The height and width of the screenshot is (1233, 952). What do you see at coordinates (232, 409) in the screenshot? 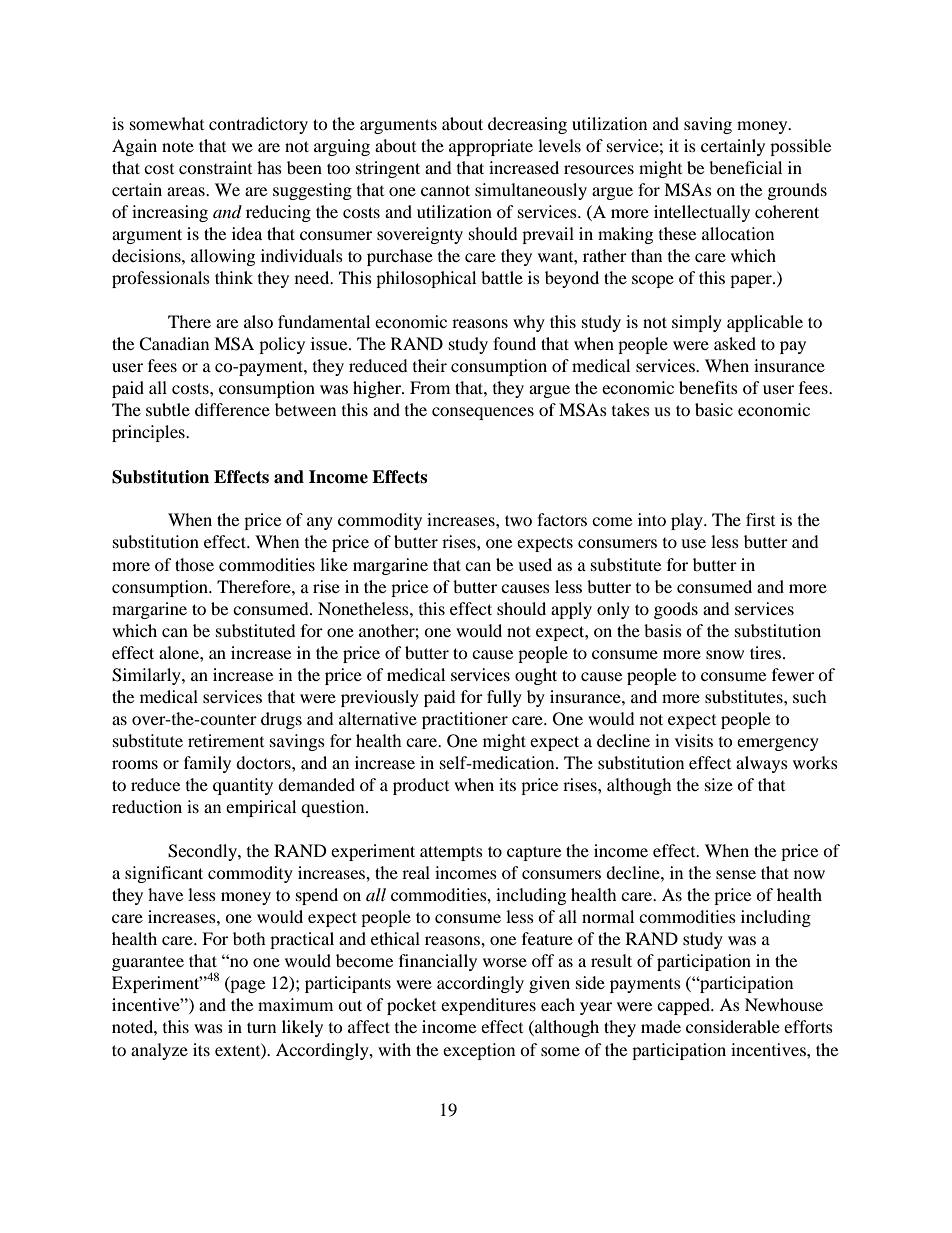
I see `difference` at bounding box center [232, 409].
